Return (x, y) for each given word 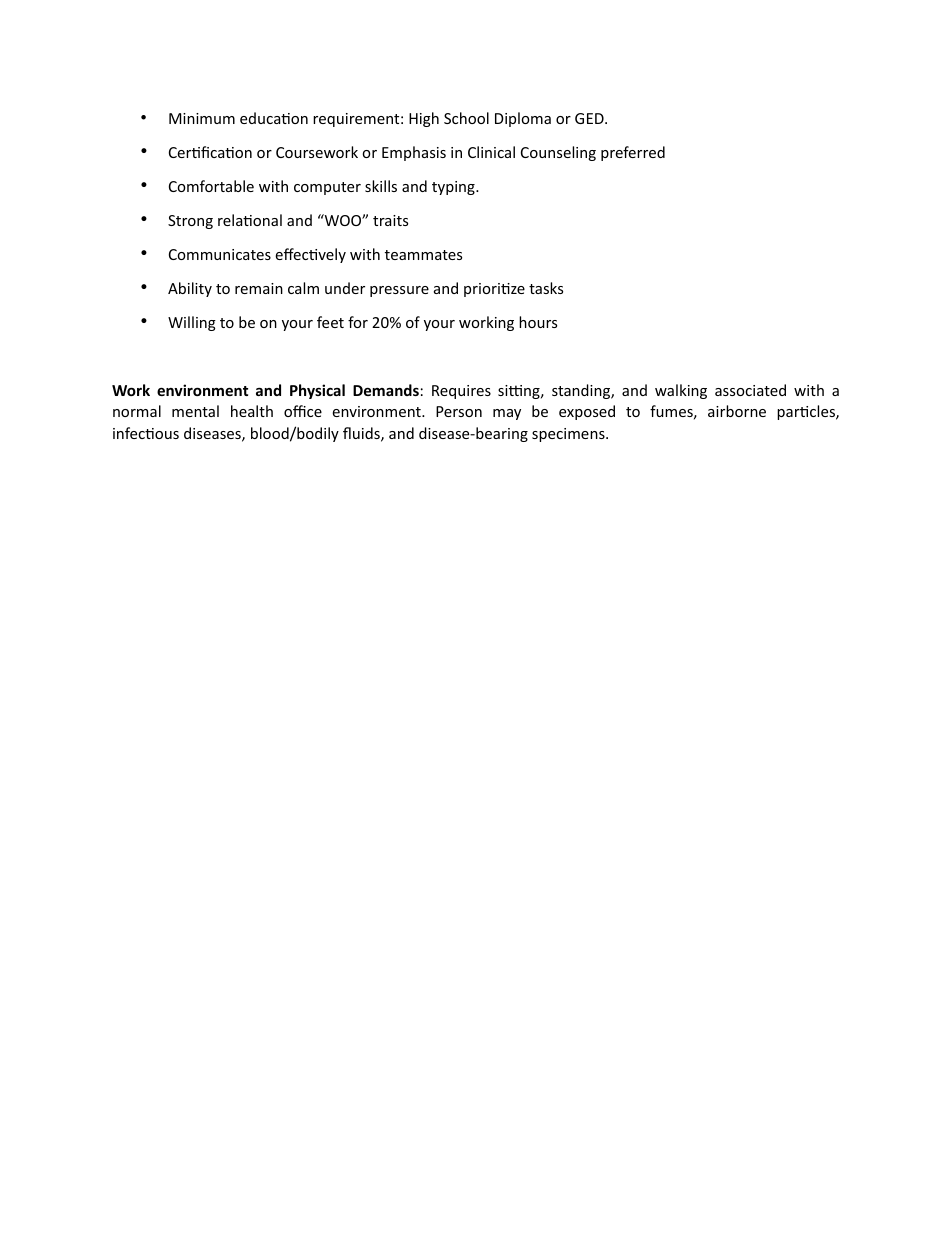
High (424, 119)
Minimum (202, 118)
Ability (190, 289)
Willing (192, 323)
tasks (546, 288)
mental (195, 411)
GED (590, 118)
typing (454, 188)
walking (681, 391)
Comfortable (211, 186)
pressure (399, 291)
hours (538, 322)
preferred (633, 153)
